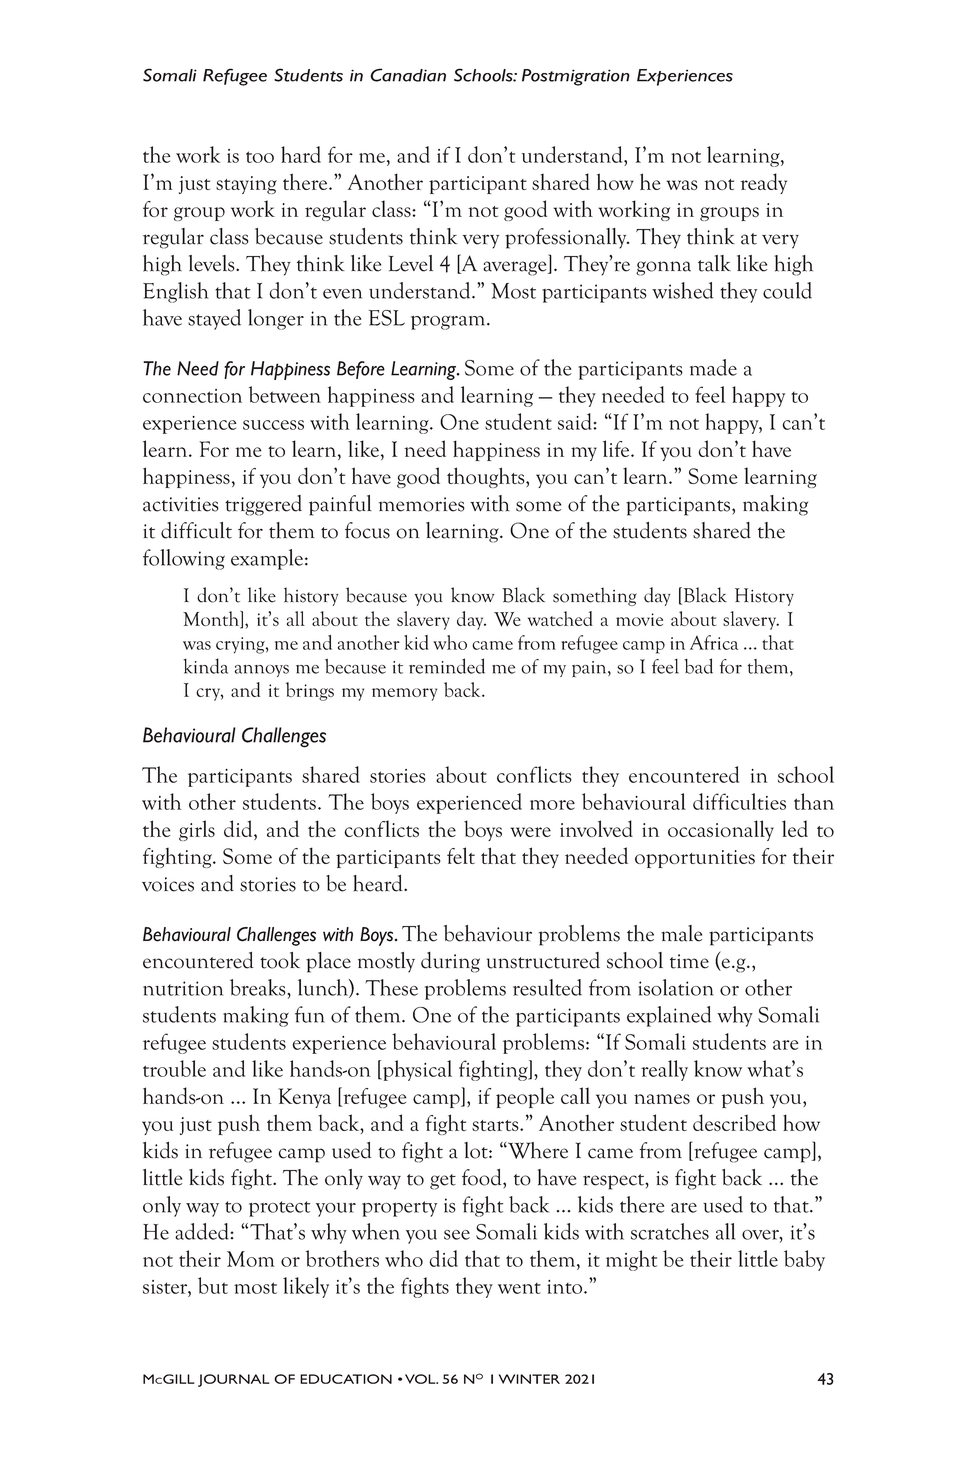 The width and height of the image is (977, 1465). Describe the element at coordinates (408, 75) in the image. I see `Canadian` at that location.
